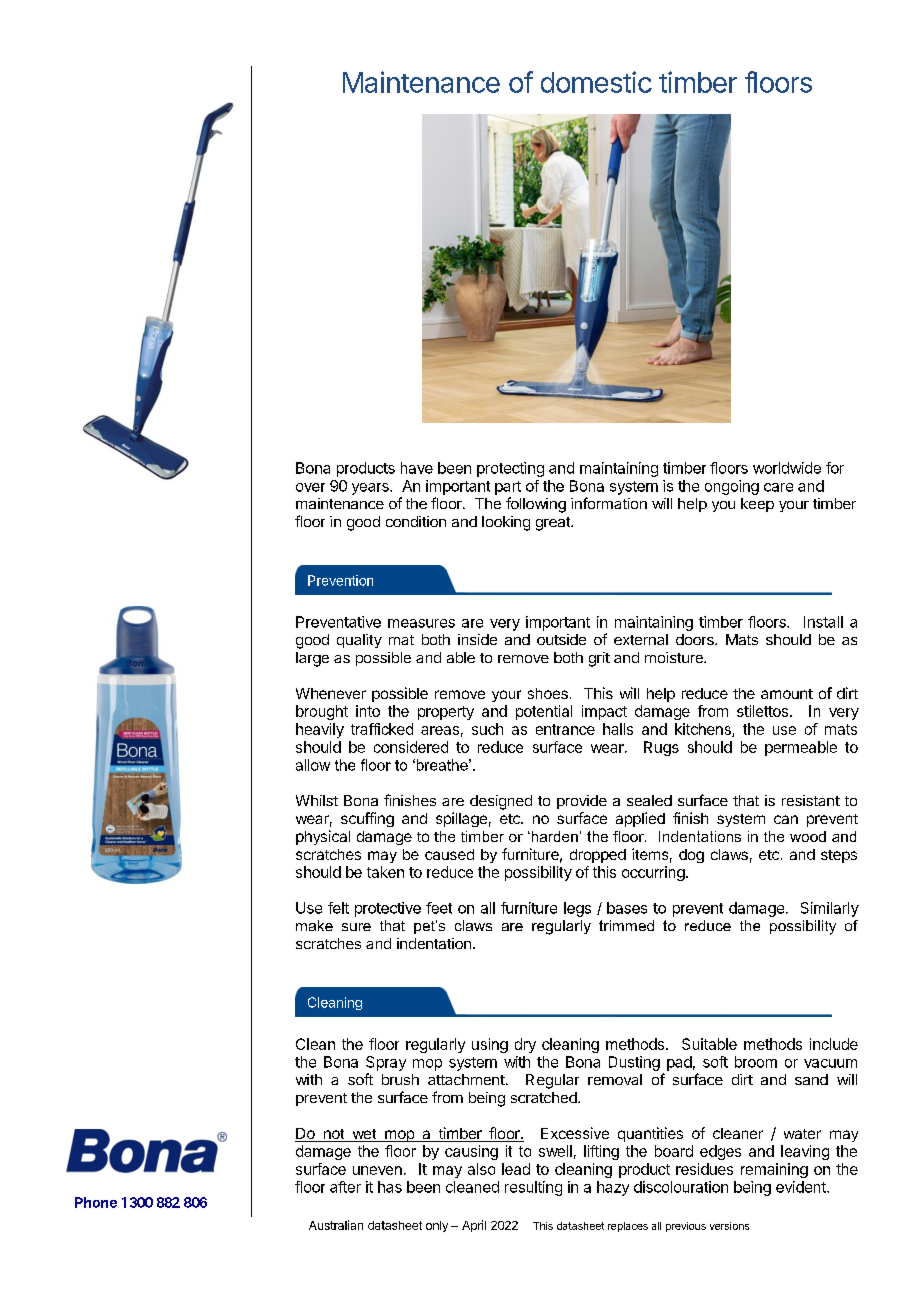 Image resolution: width=924 pixels, height=1309 pixels. Describe the element at coordinates (596, 82) in the page. I see `domestic` at that location.
